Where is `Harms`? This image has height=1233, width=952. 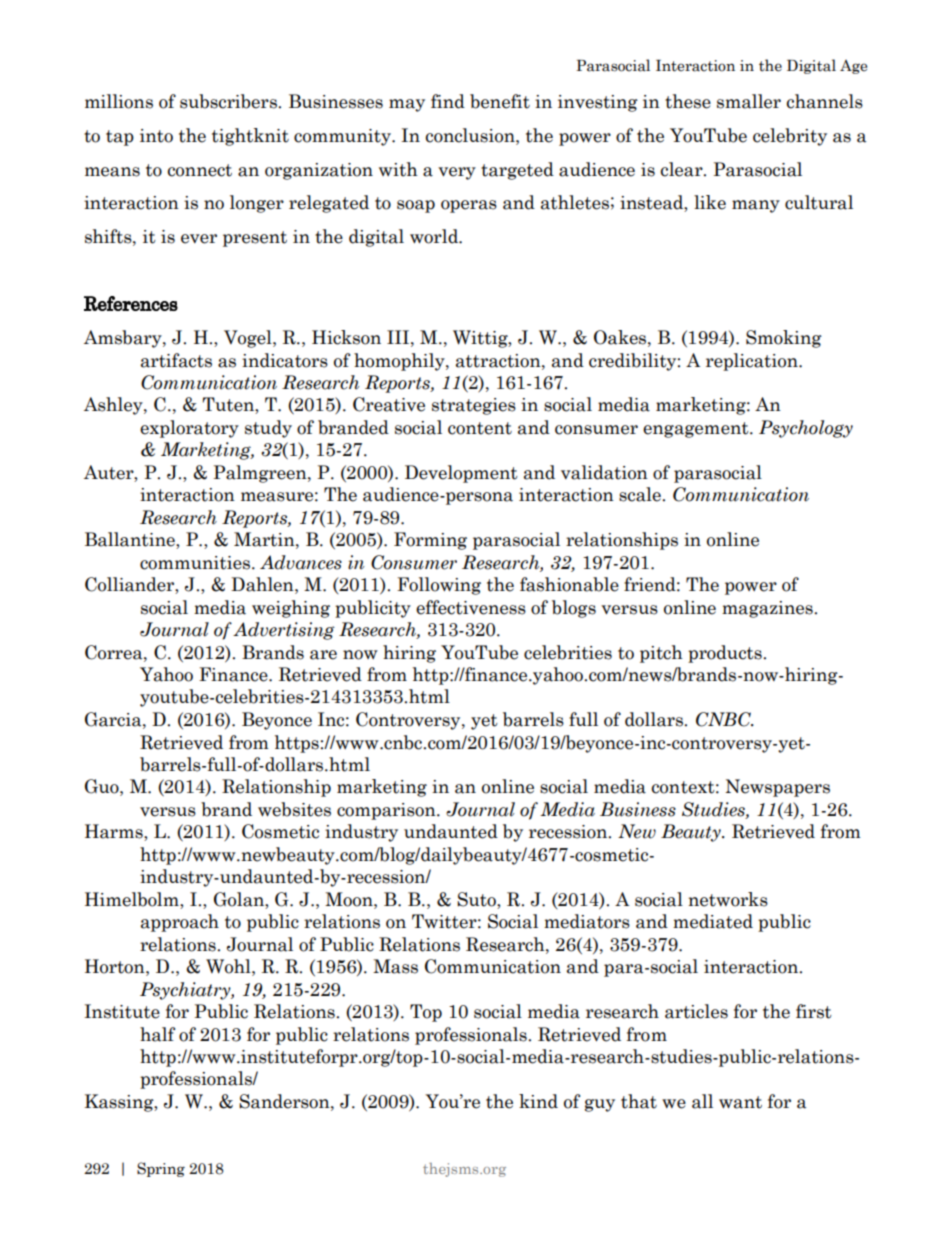 Harms is located at coordinates (115, 832).
